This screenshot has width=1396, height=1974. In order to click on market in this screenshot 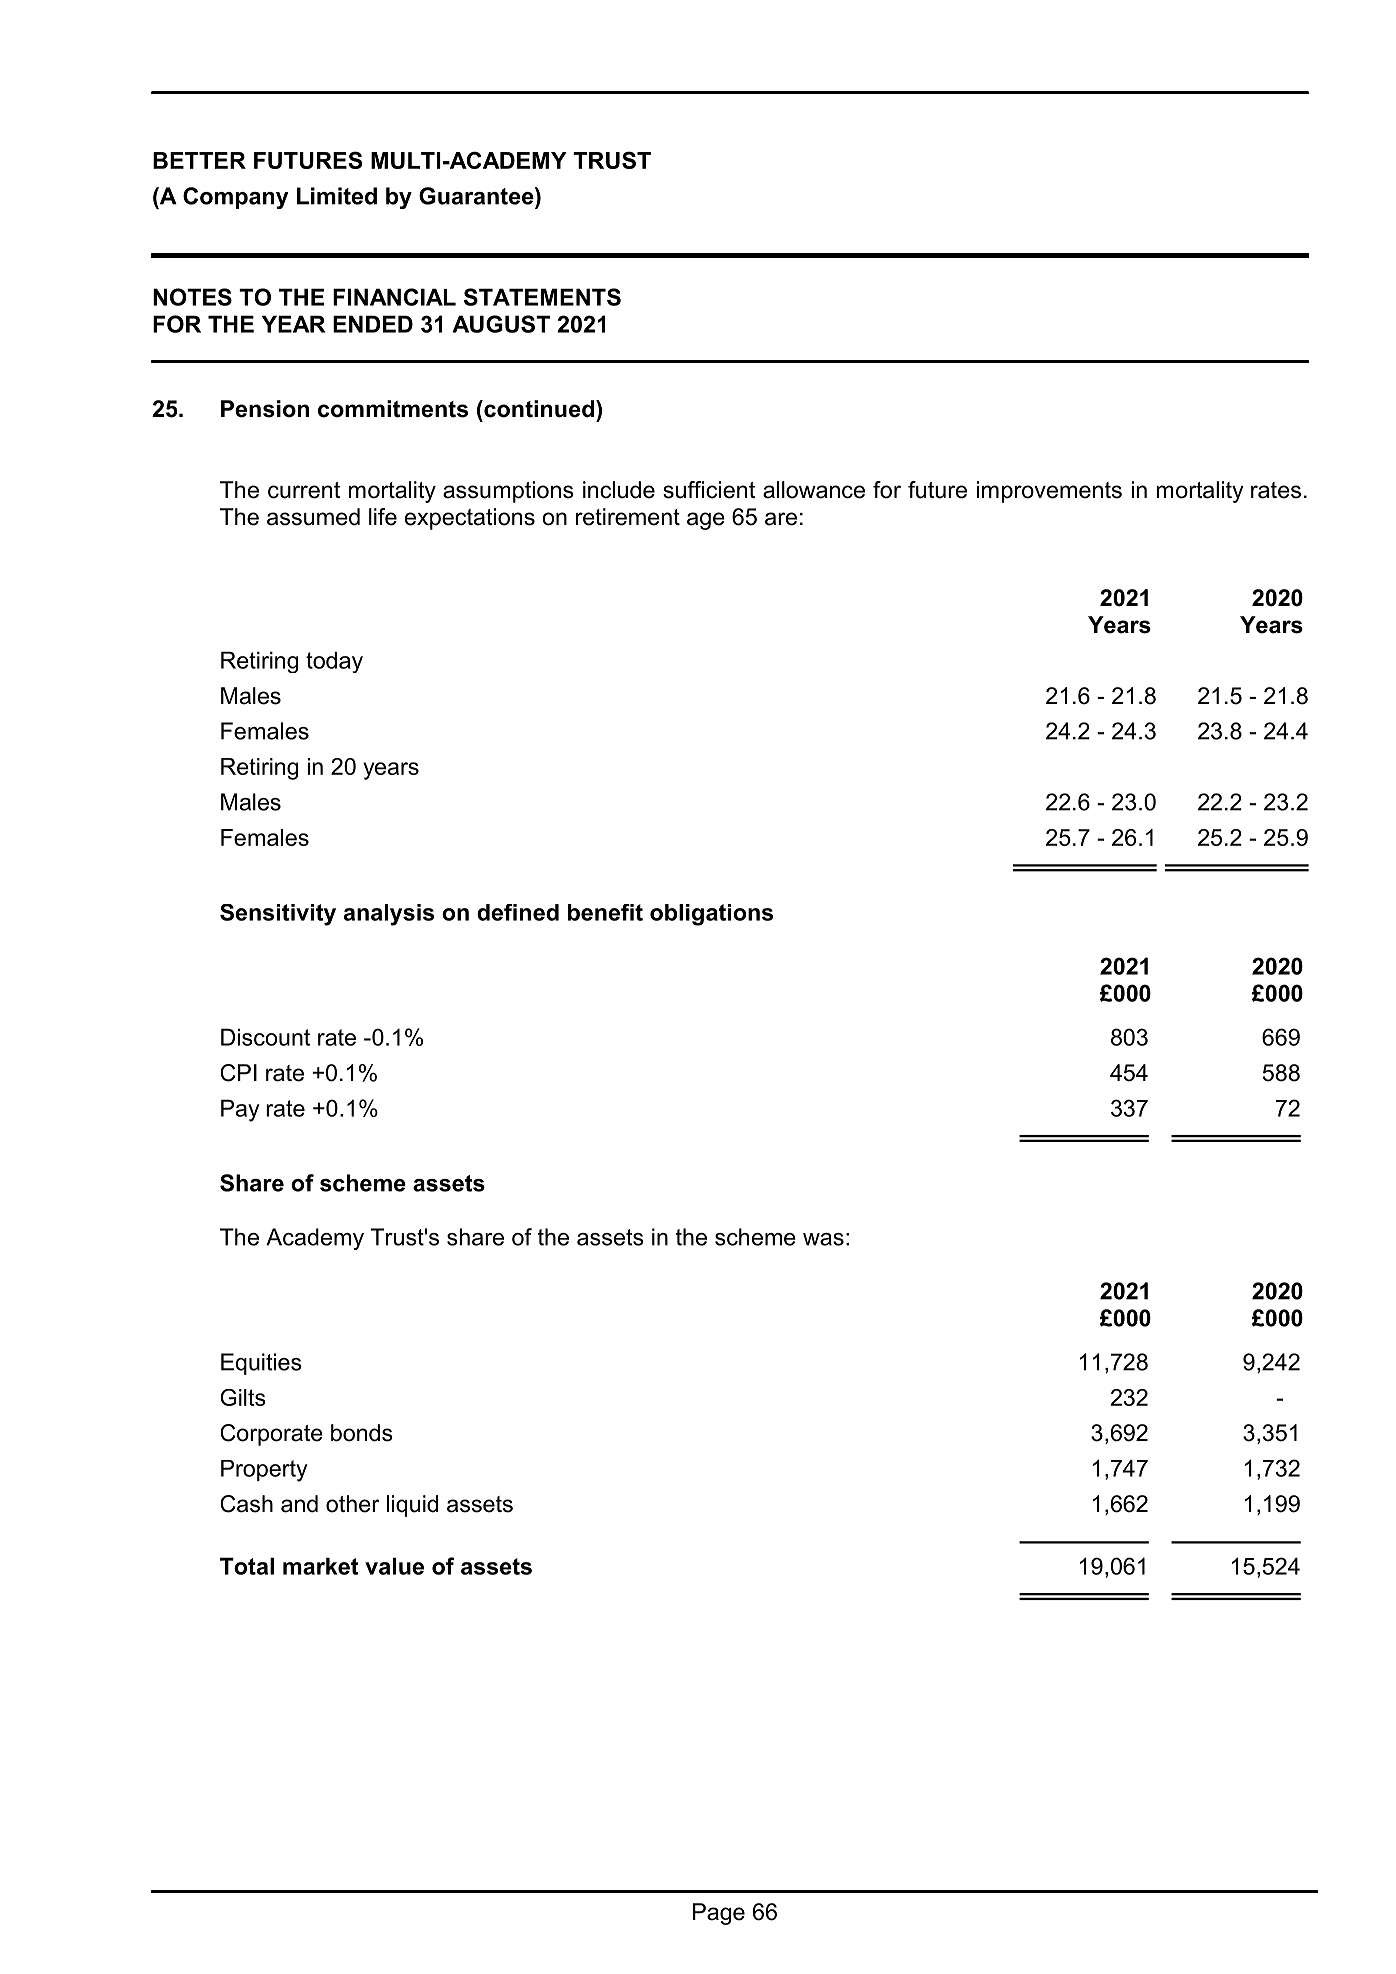, I will do `click(320, 1566)`.
